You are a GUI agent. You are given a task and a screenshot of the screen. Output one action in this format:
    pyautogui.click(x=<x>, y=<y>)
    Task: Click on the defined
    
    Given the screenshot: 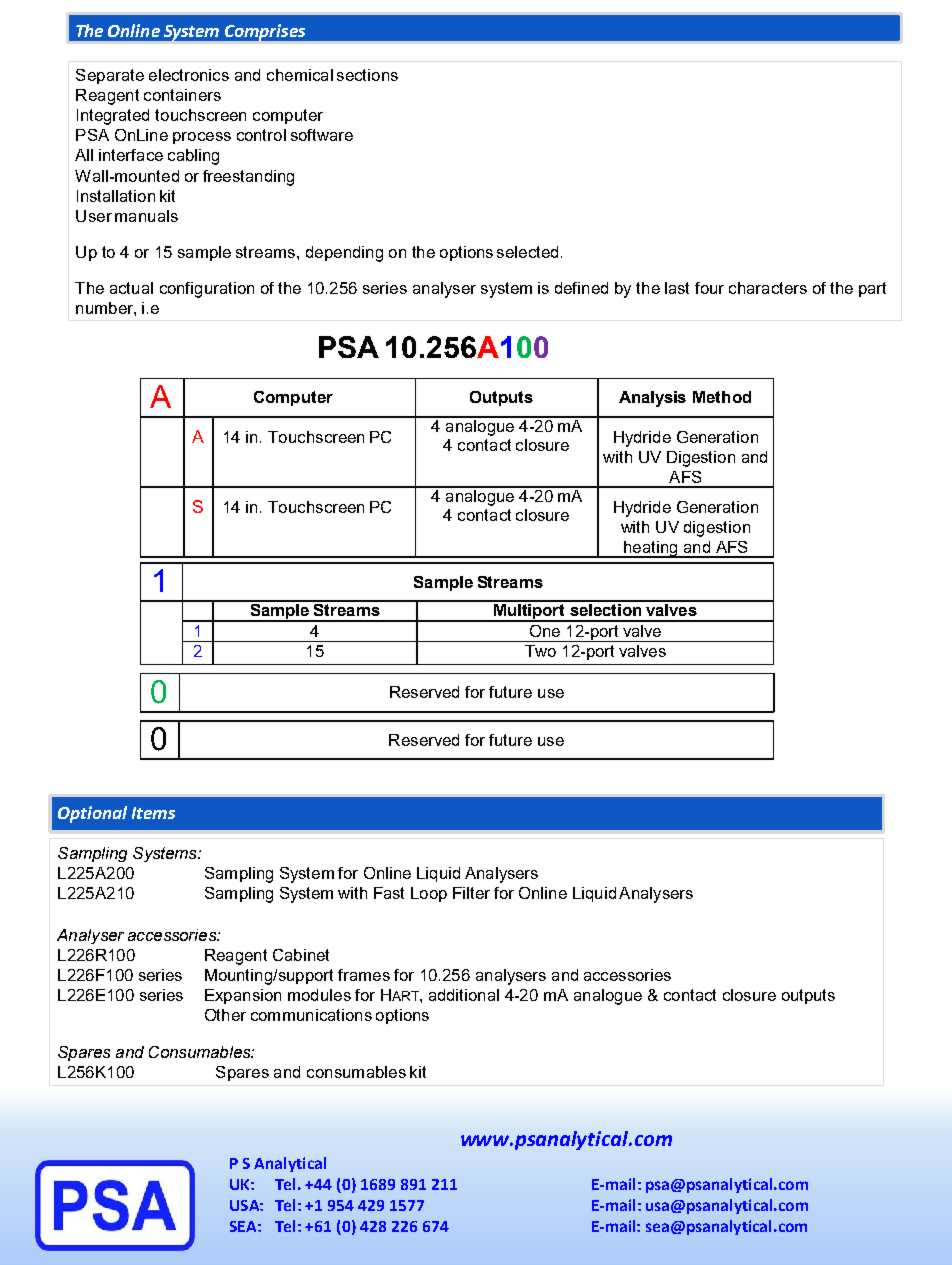 What is the action you would take?
    pyautogui.click(x=581, y=288)
